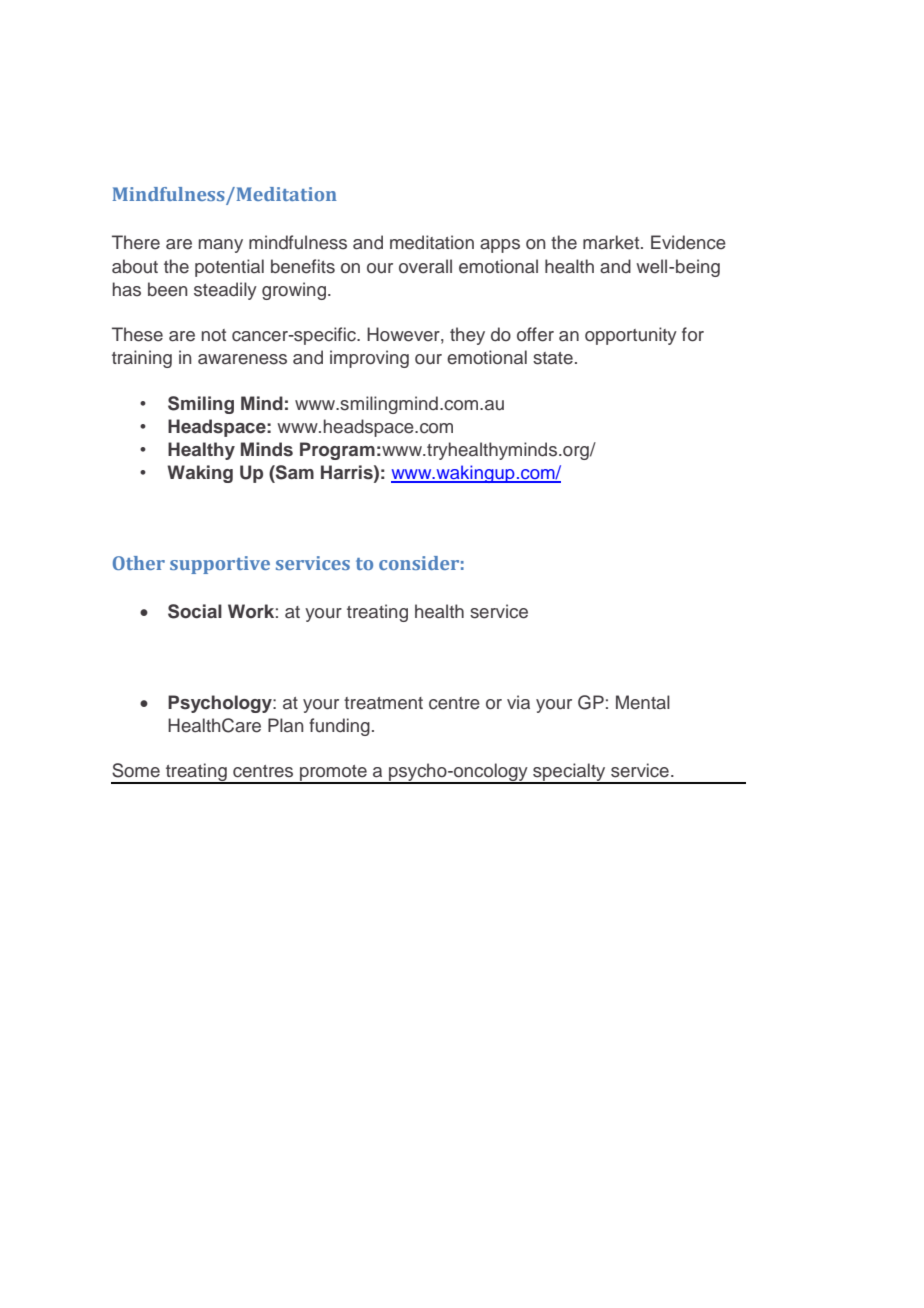  Describe the element at coordinates (612, 242) in the document. I see `market` at that location.
